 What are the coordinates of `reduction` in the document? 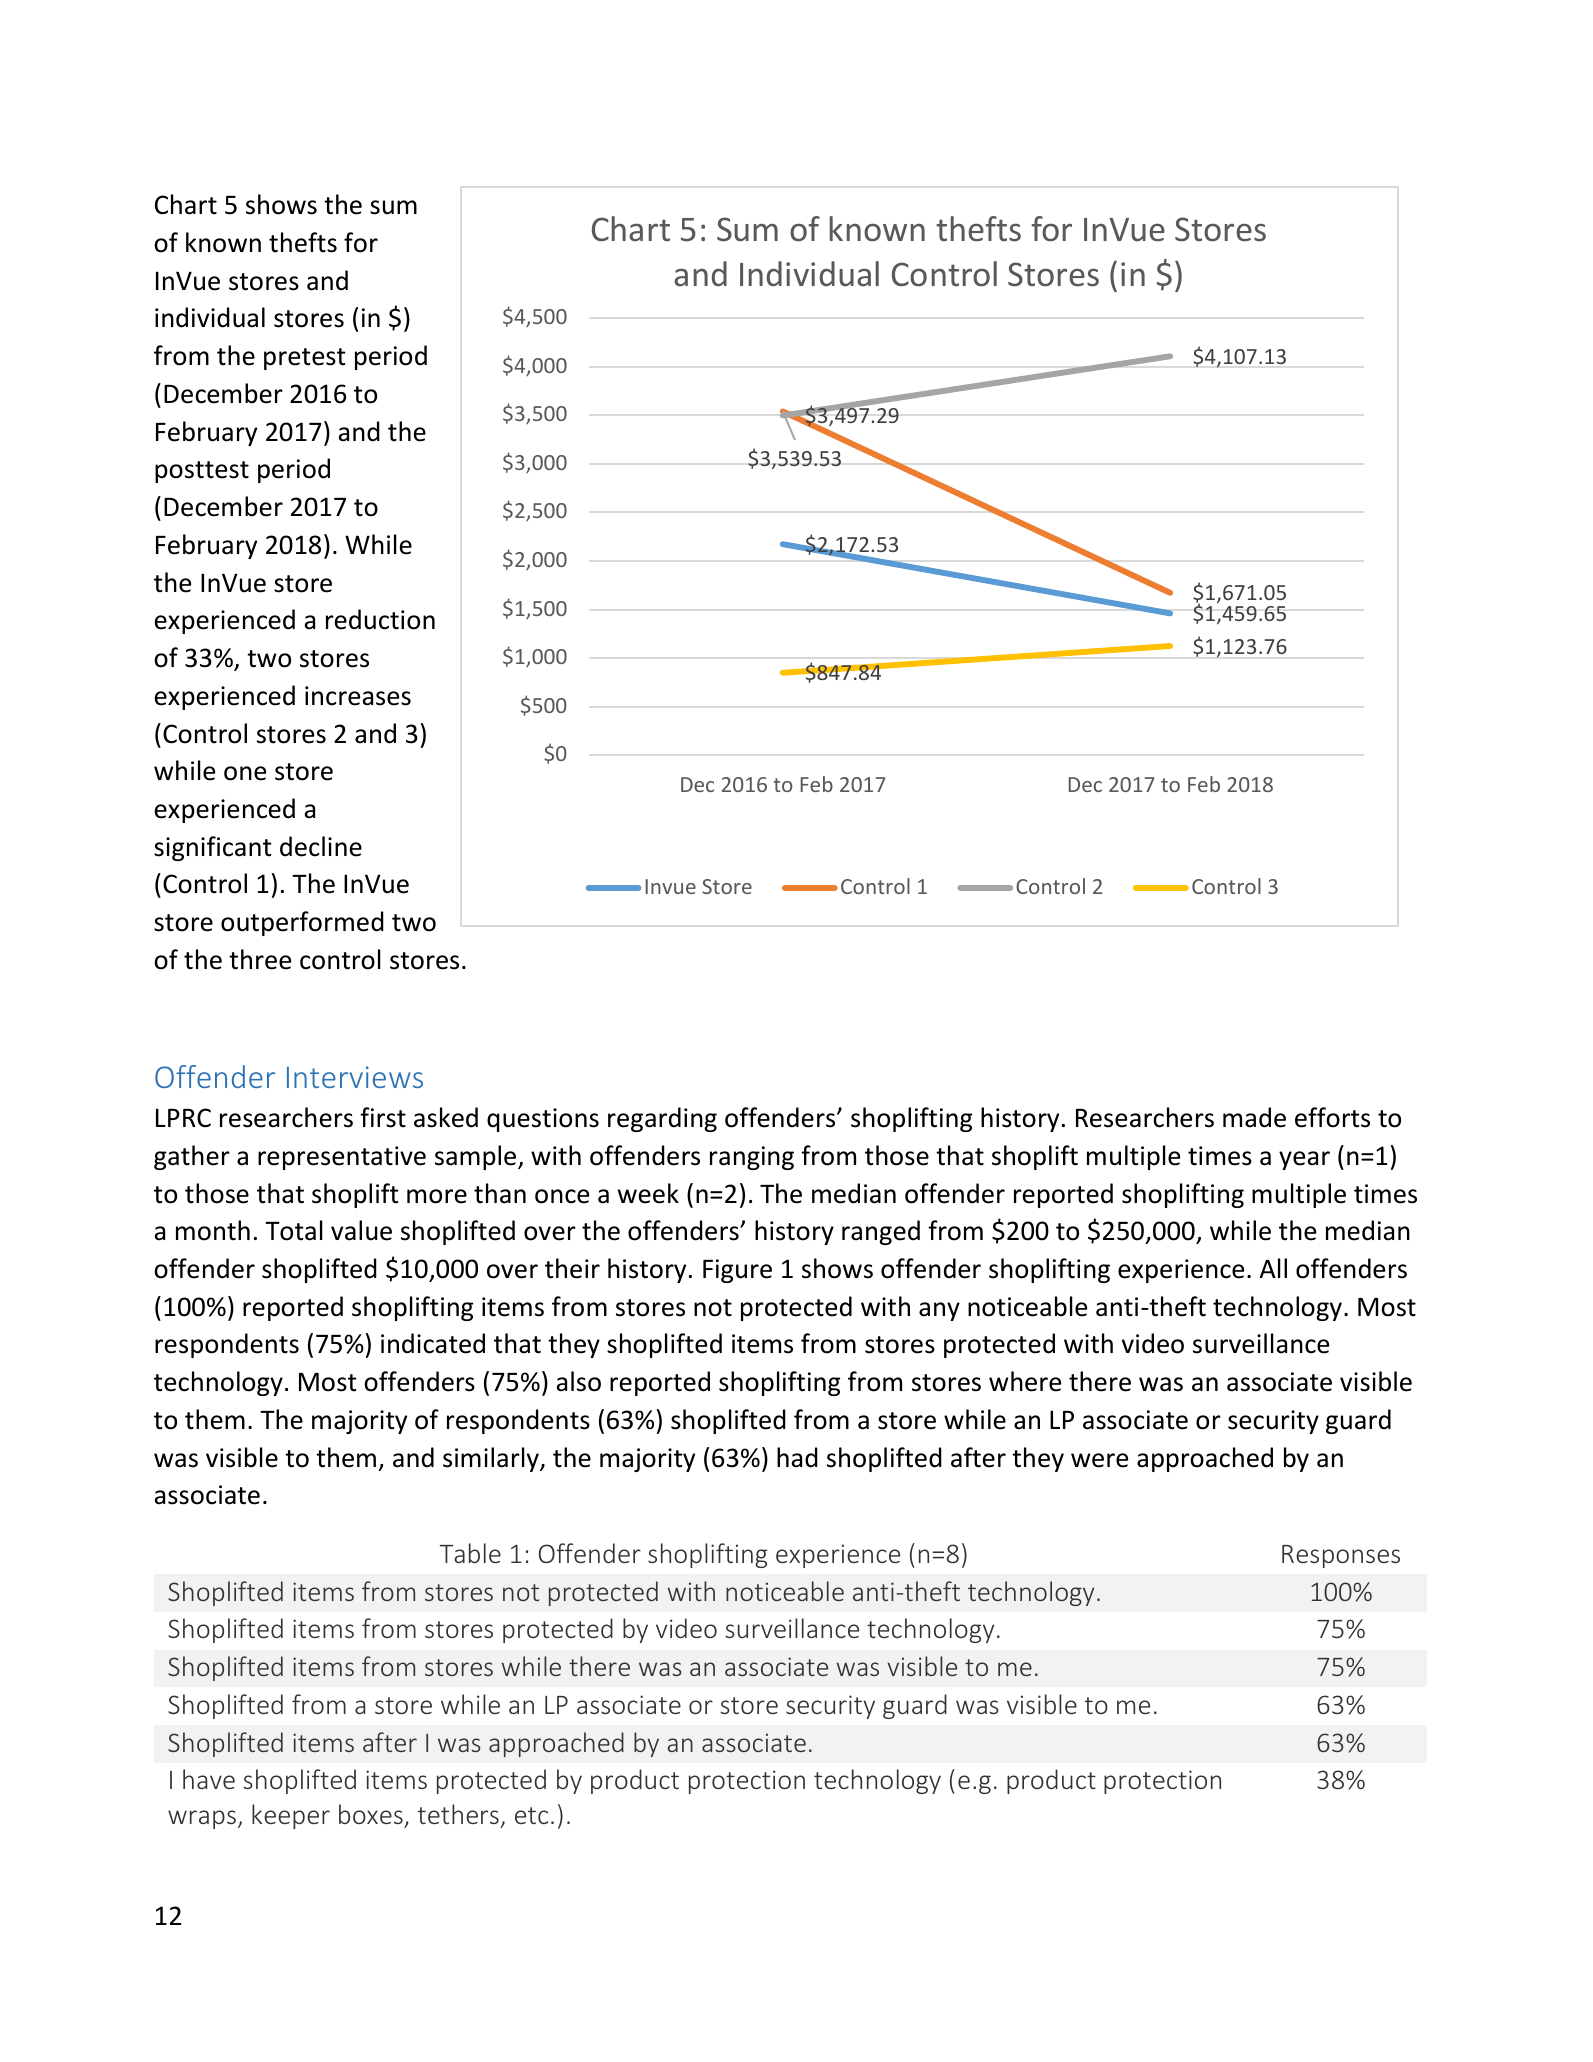 It's located at (380, 619).
